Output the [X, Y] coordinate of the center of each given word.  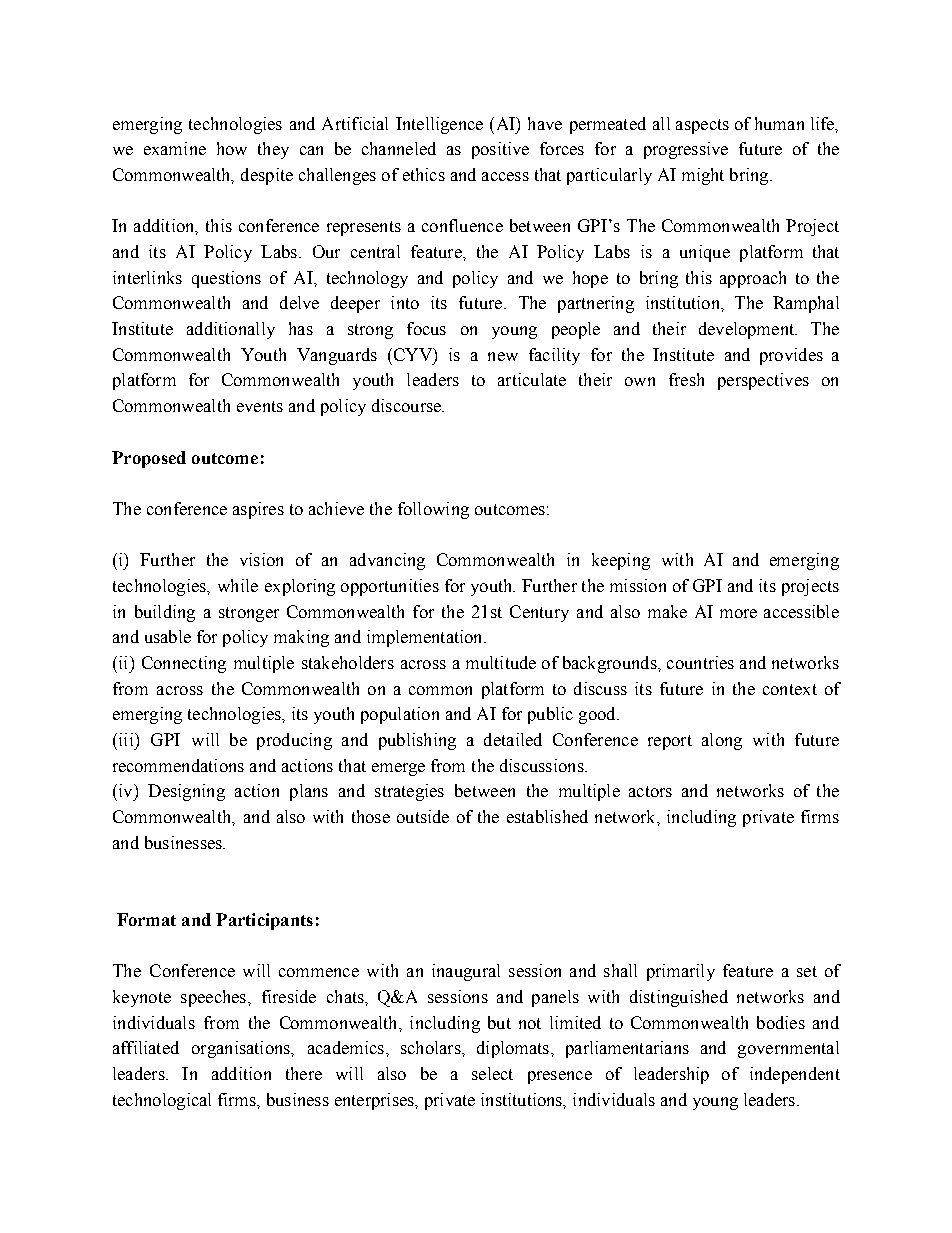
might [703, 176]
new [503, 356]
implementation [426, 638]
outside [423, 816]
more [738, 613]
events [260, 406]
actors [650, 791]
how [232, 148]
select [492, 1073]
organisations [242, 1049]
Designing [186, 792]
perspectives [763, 381]
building [165, 613]
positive [500, 150]
